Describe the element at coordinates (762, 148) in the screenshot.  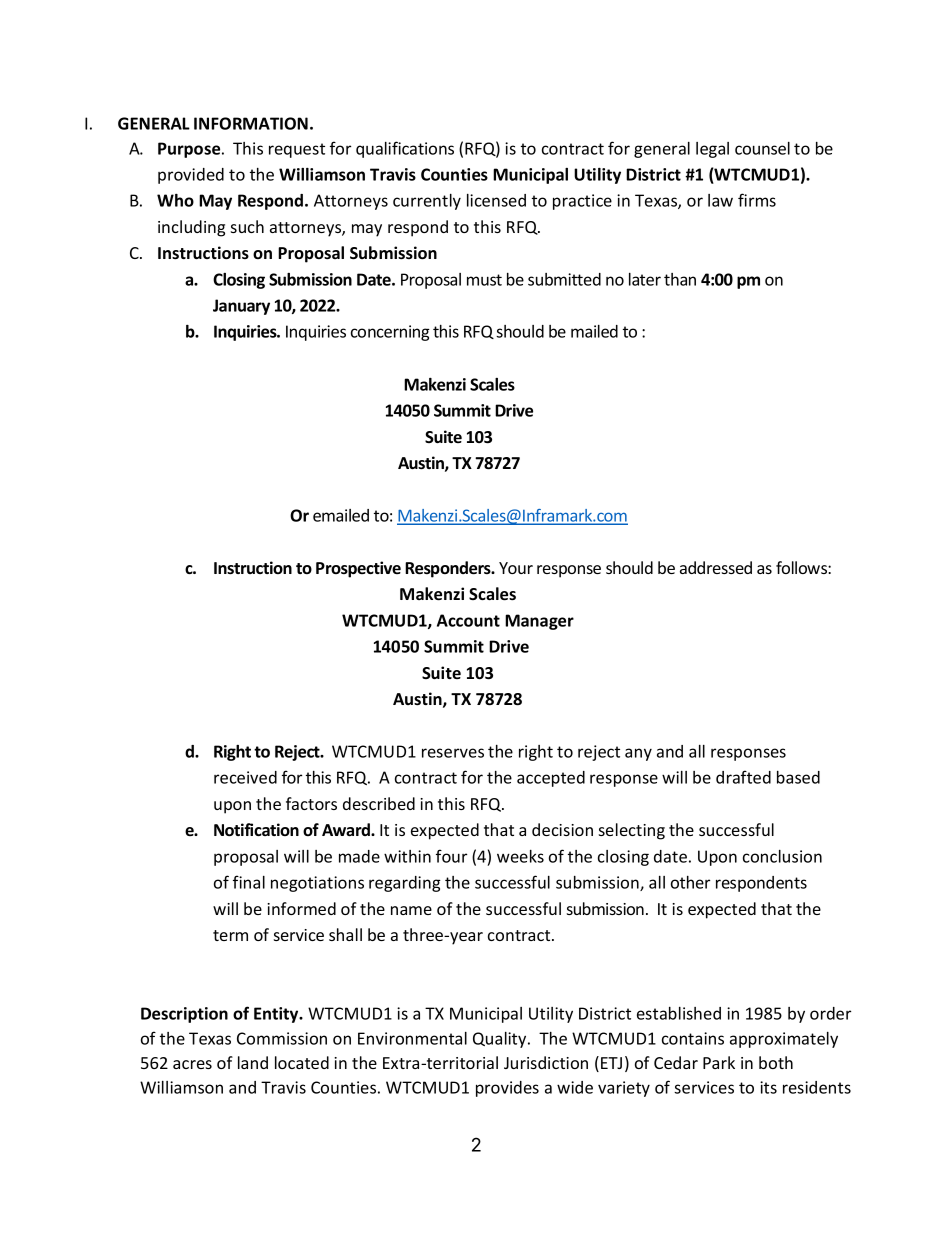
I see `counsel` at that location.
